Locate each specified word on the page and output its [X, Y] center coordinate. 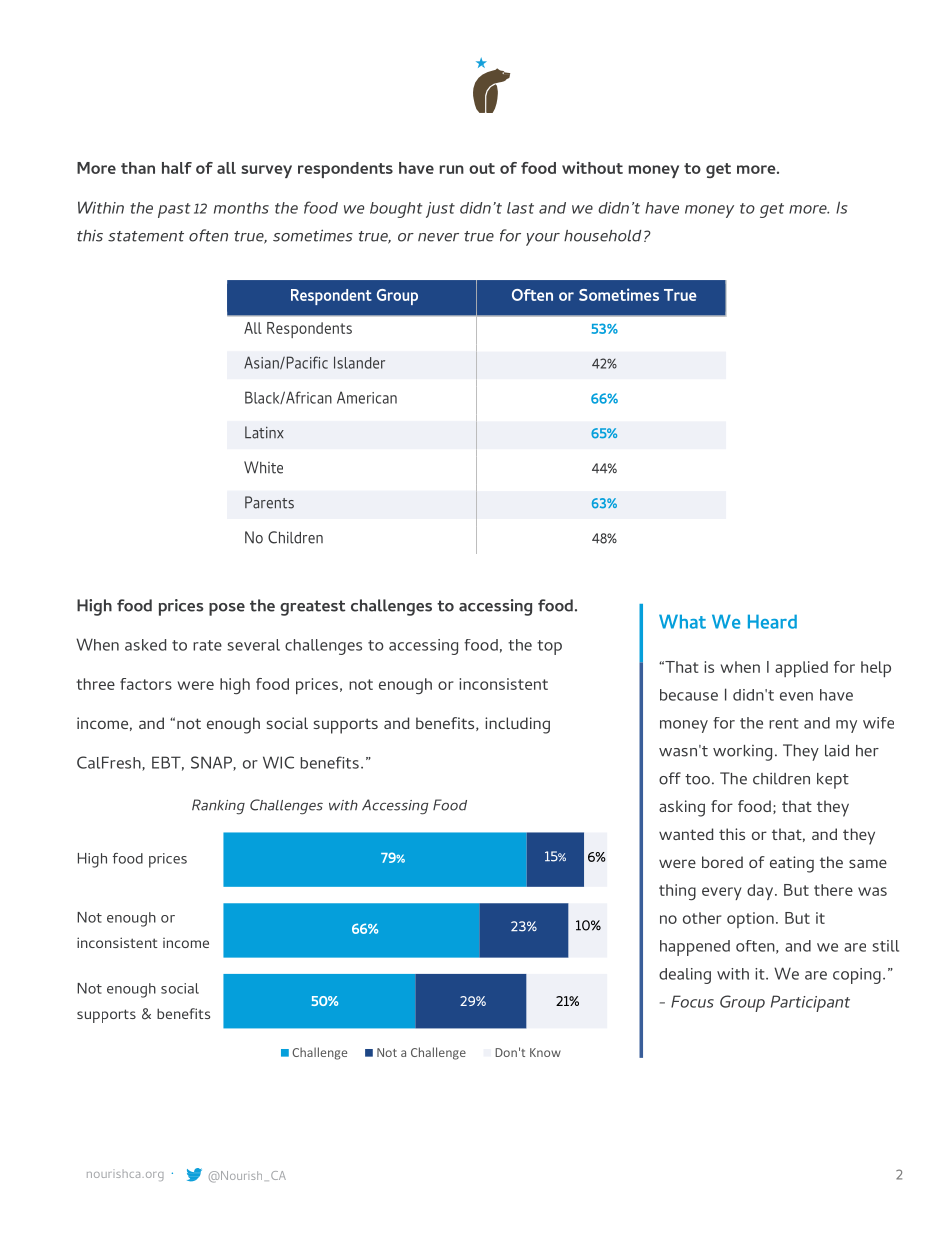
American [367, 397]
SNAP [212, 763]
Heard [772, 622]
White [263, 467]
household [603, 236]
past [174, 210]
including [517, 725]
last [520, 208]
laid [837, 750]
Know [545, 1052]
